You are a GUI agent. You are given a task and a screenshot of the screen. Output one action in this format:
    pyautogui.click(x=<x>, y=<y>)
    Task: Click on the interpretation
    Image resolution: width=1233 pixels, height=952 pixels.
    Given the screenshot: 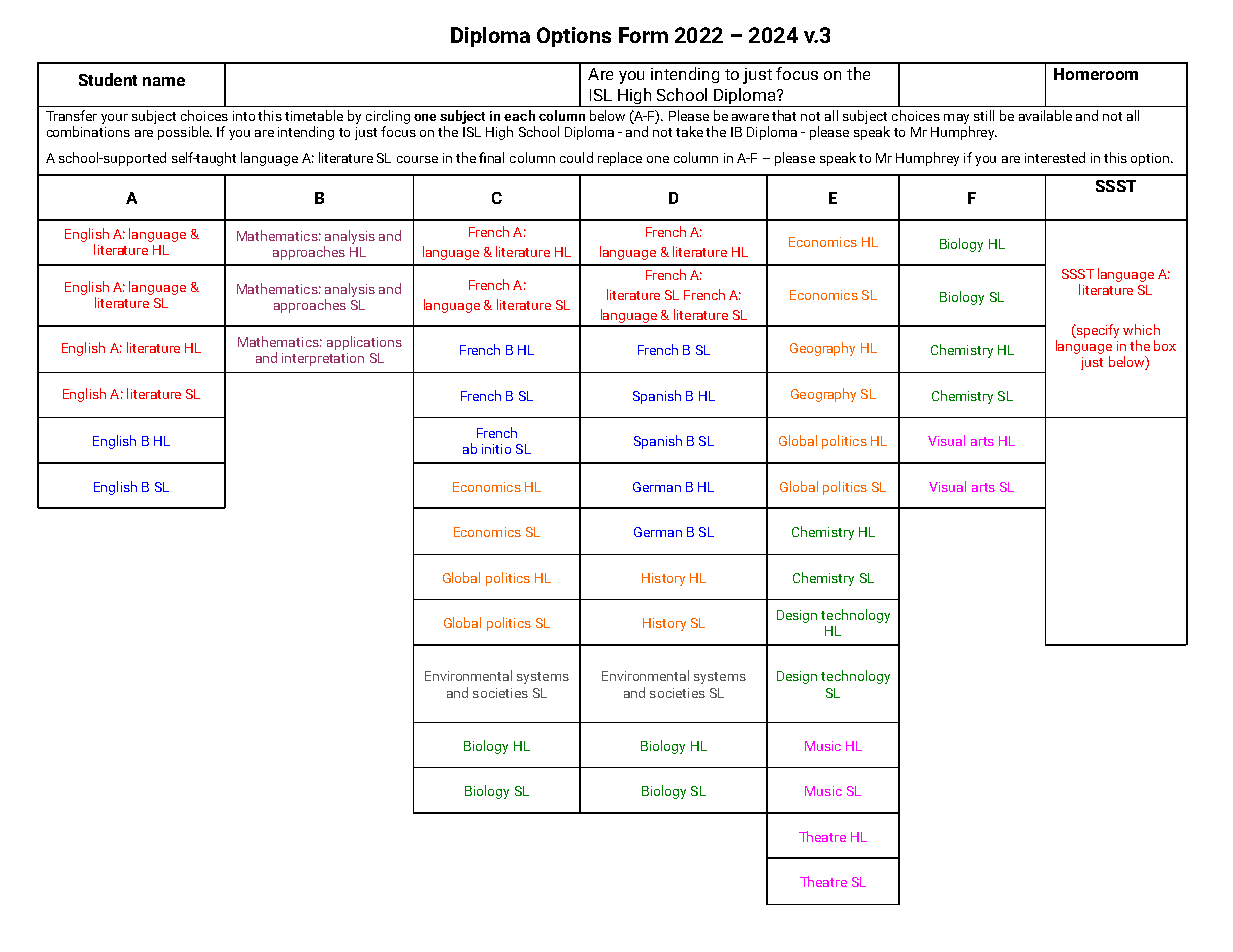 What is the action you would take?
    pyautogui.click(x=323, y=359)
